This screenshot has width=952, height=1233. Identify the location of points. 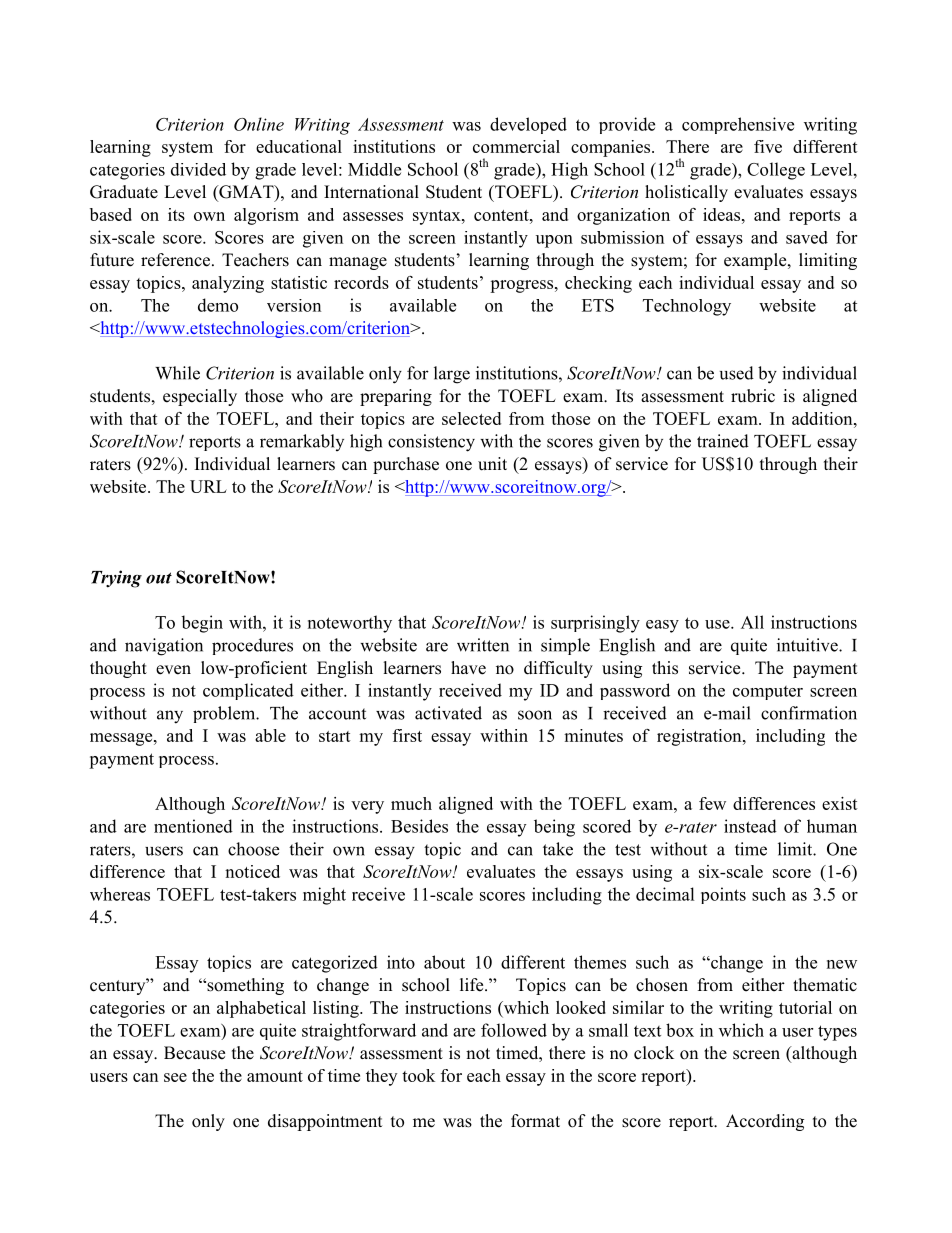
(723, 895).
